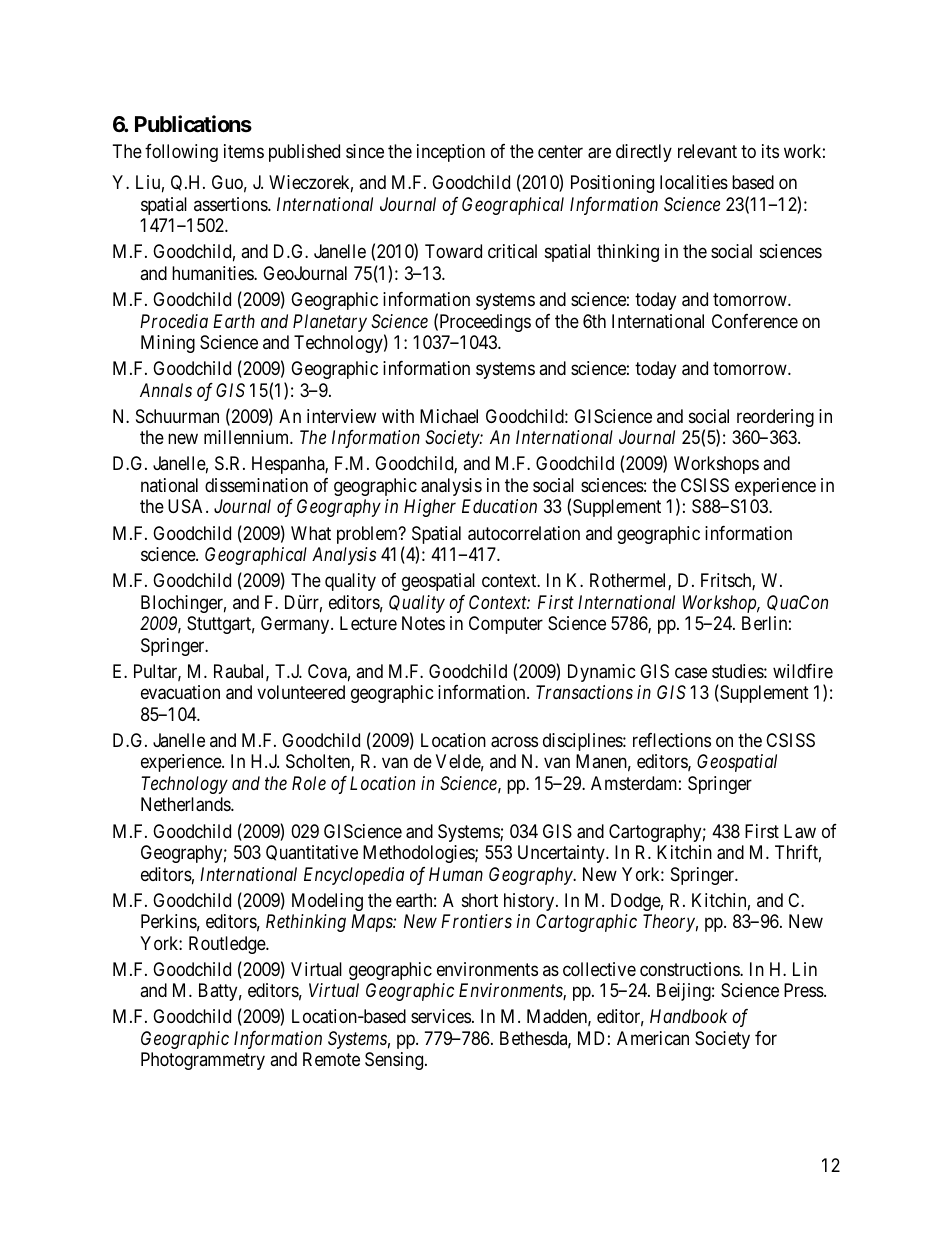 Image resolution: width=952 pixels, height=1233 pixels. Describe the element at coordinates (694, 182) in the screenshot. I see `localities` at that location.
